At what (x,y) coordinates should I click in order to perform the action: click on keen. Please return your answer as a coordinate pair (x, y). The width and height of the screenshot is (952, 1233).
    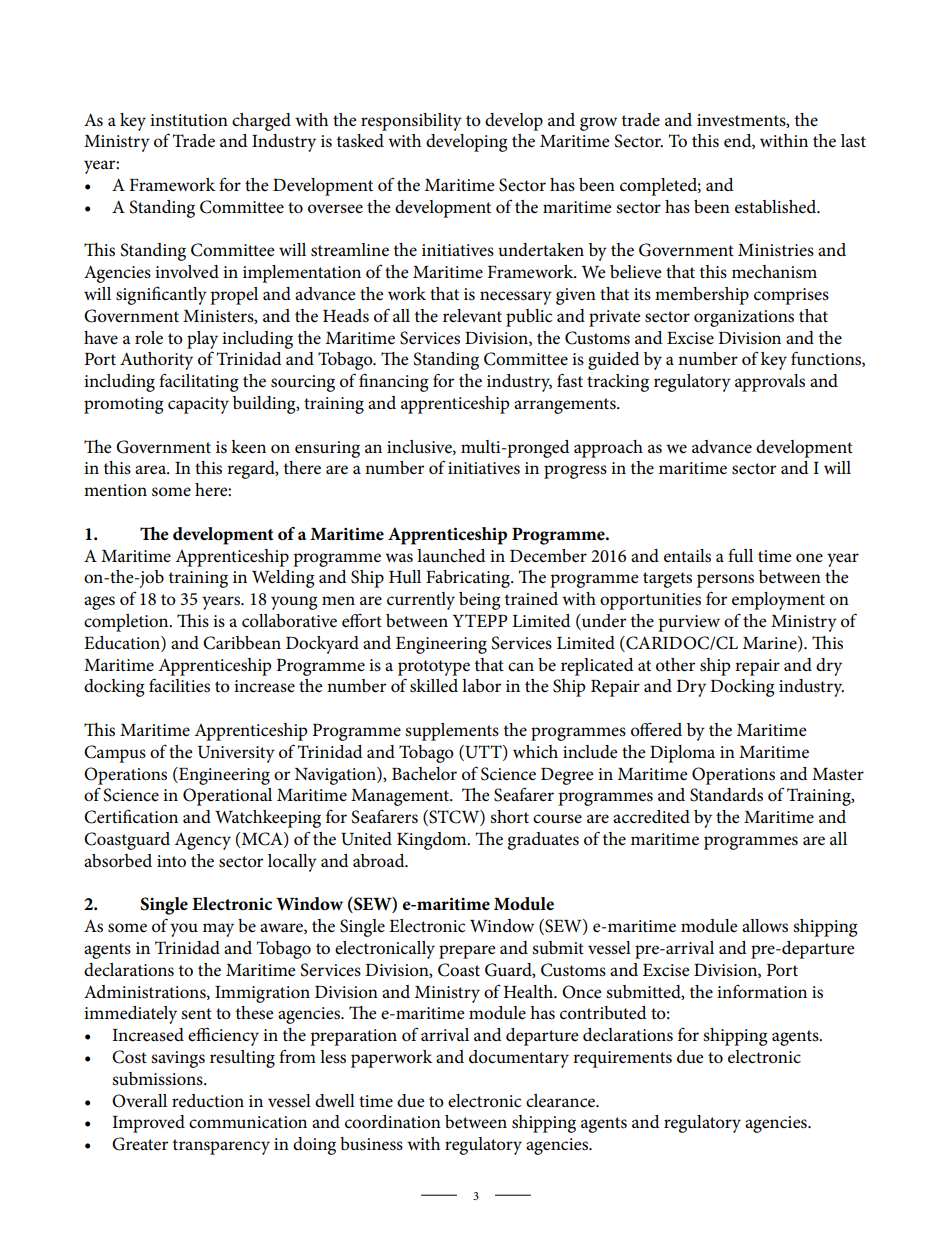
    Looking at the image, I should click on (248, 447).
